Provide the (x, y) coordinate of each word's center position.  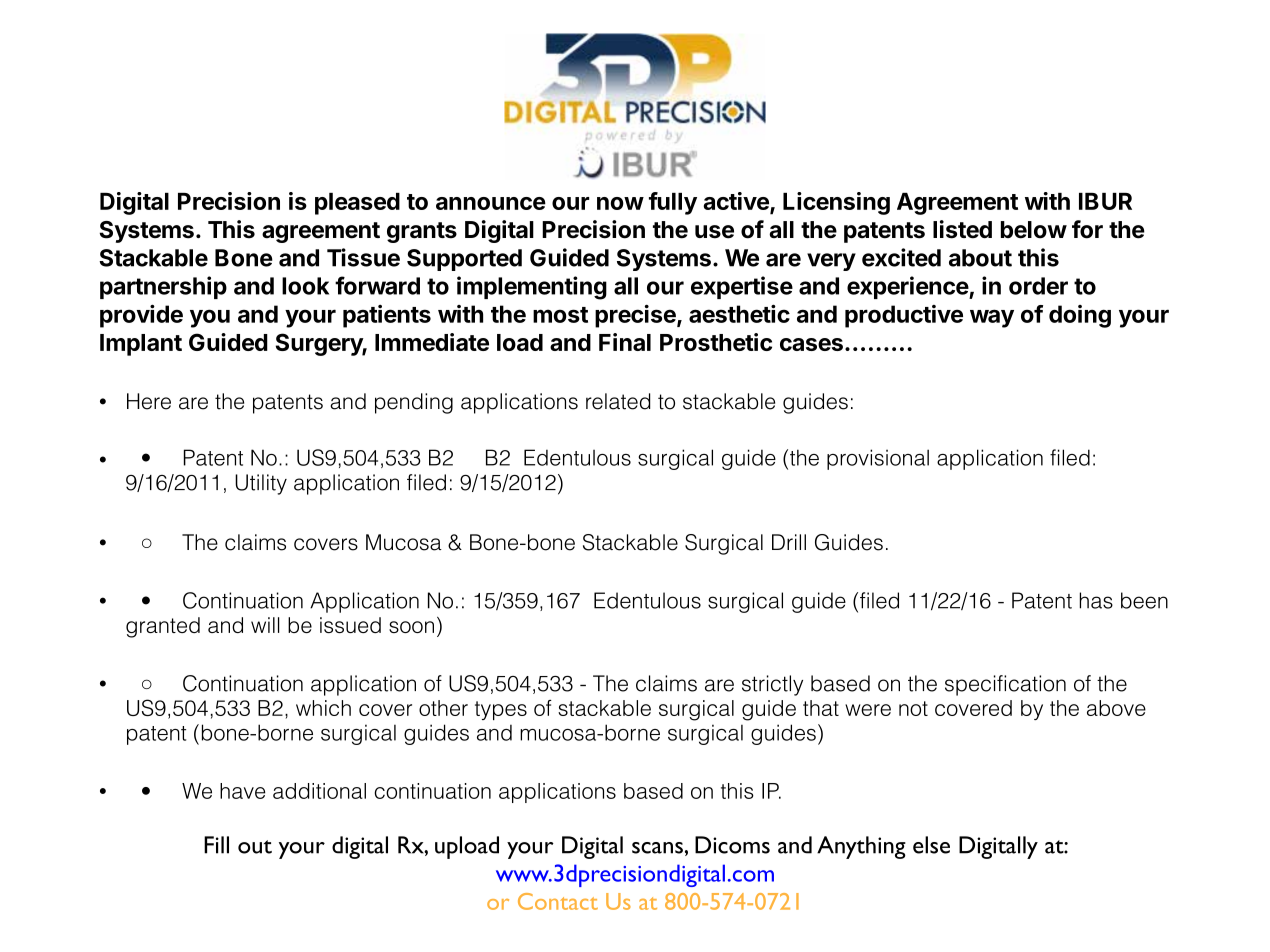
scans (657, 848)
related (618, 401)
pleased (357, 204)
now (620, 203)
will (265, 625)
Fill (216, 845)
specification (1005, 685)
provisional (878, 459)
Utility (261, 484)
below (1034, 230)
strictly (772, 685)
